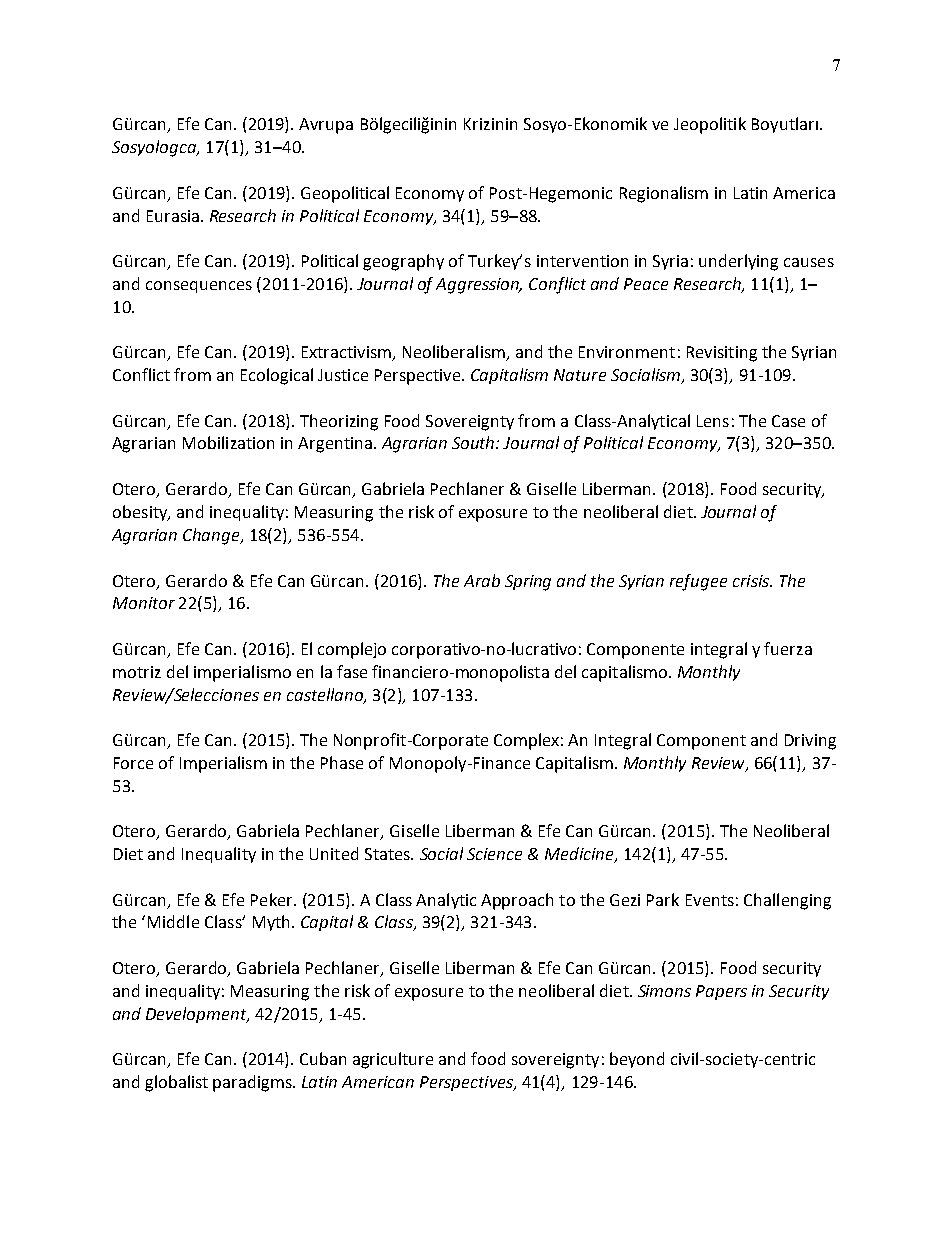  I want to click on beyond, so click(637, 1060).
